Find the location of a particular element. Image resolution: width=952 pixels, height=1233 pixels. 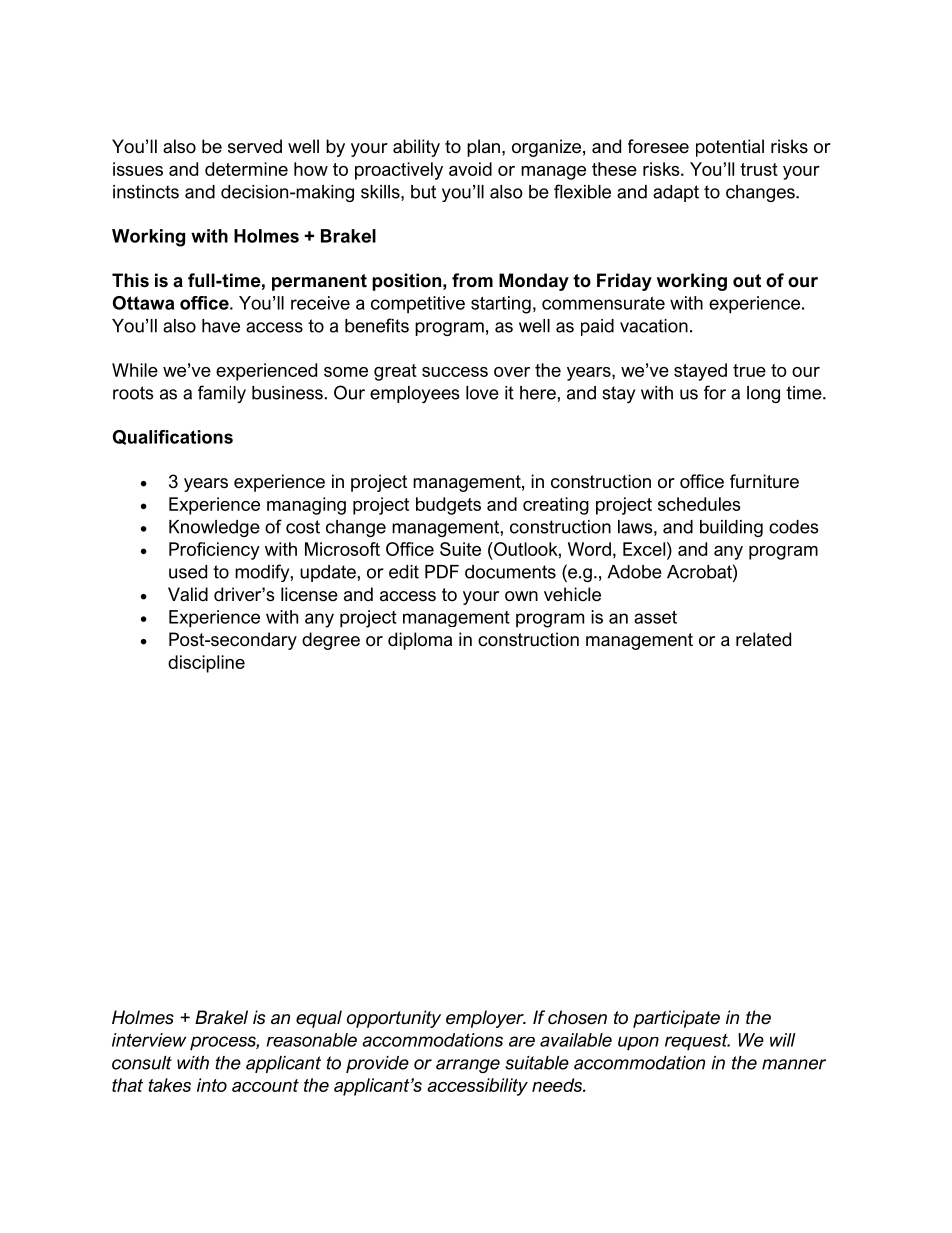

employer is located at coordinates (486, 1019).
